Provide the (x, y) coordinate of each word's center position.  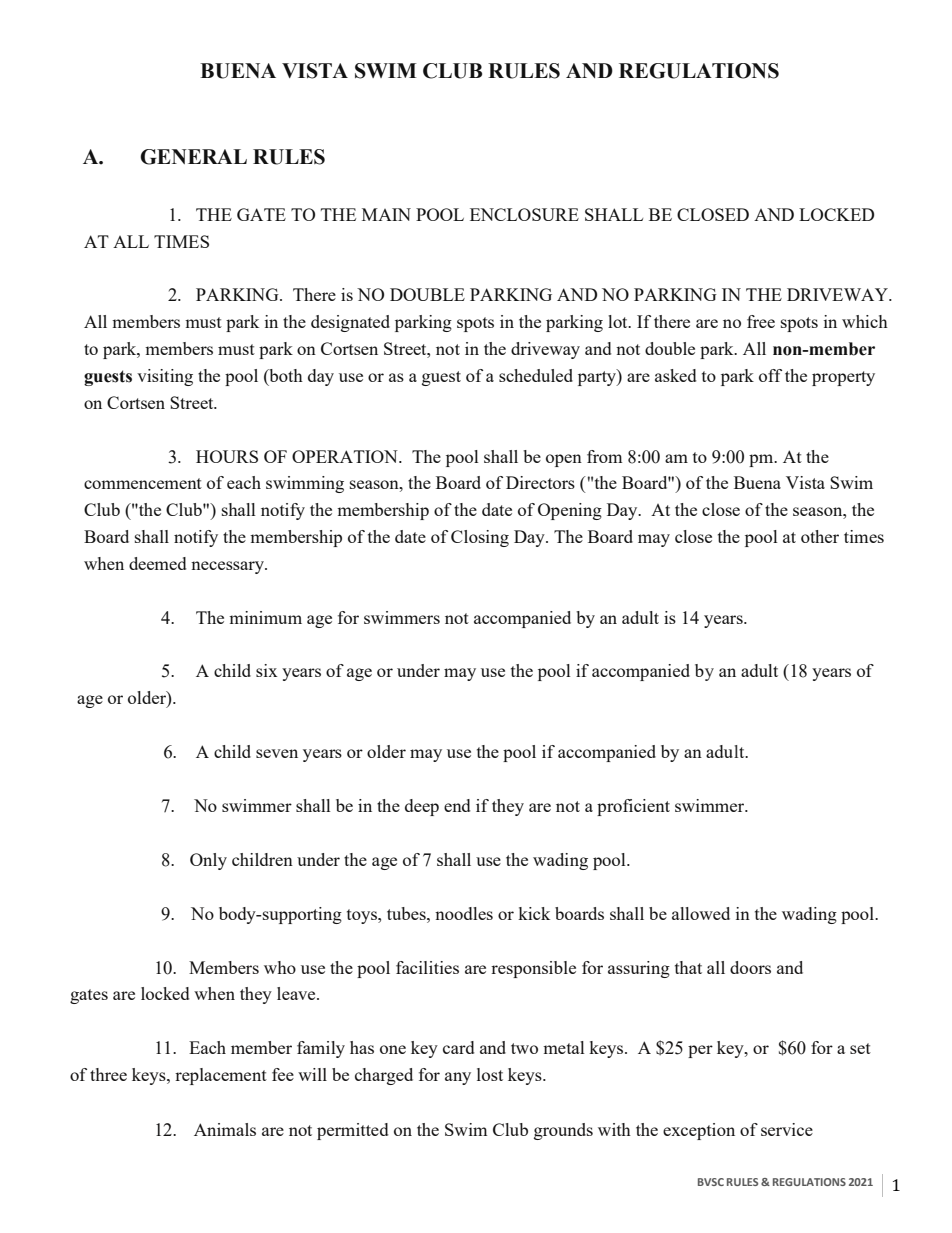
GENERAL (193, 157)
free (761, 321)
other (820, 536)
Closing (480, 538)
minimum (265, 617)
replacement (221, 1076)
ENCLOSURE (524, 214)
